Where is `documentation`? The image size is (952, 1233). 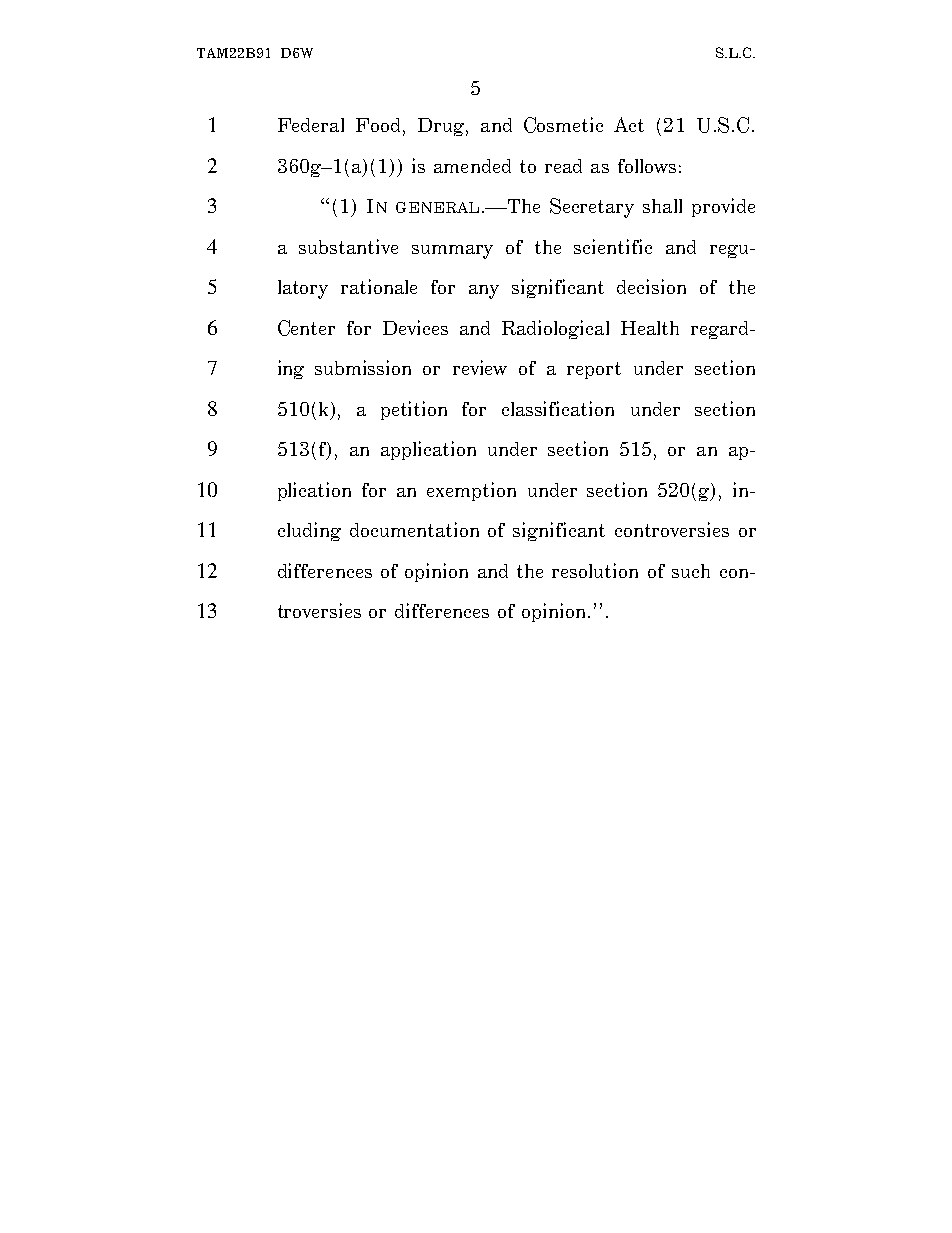 documentation is located at coordinates (414, 529).
